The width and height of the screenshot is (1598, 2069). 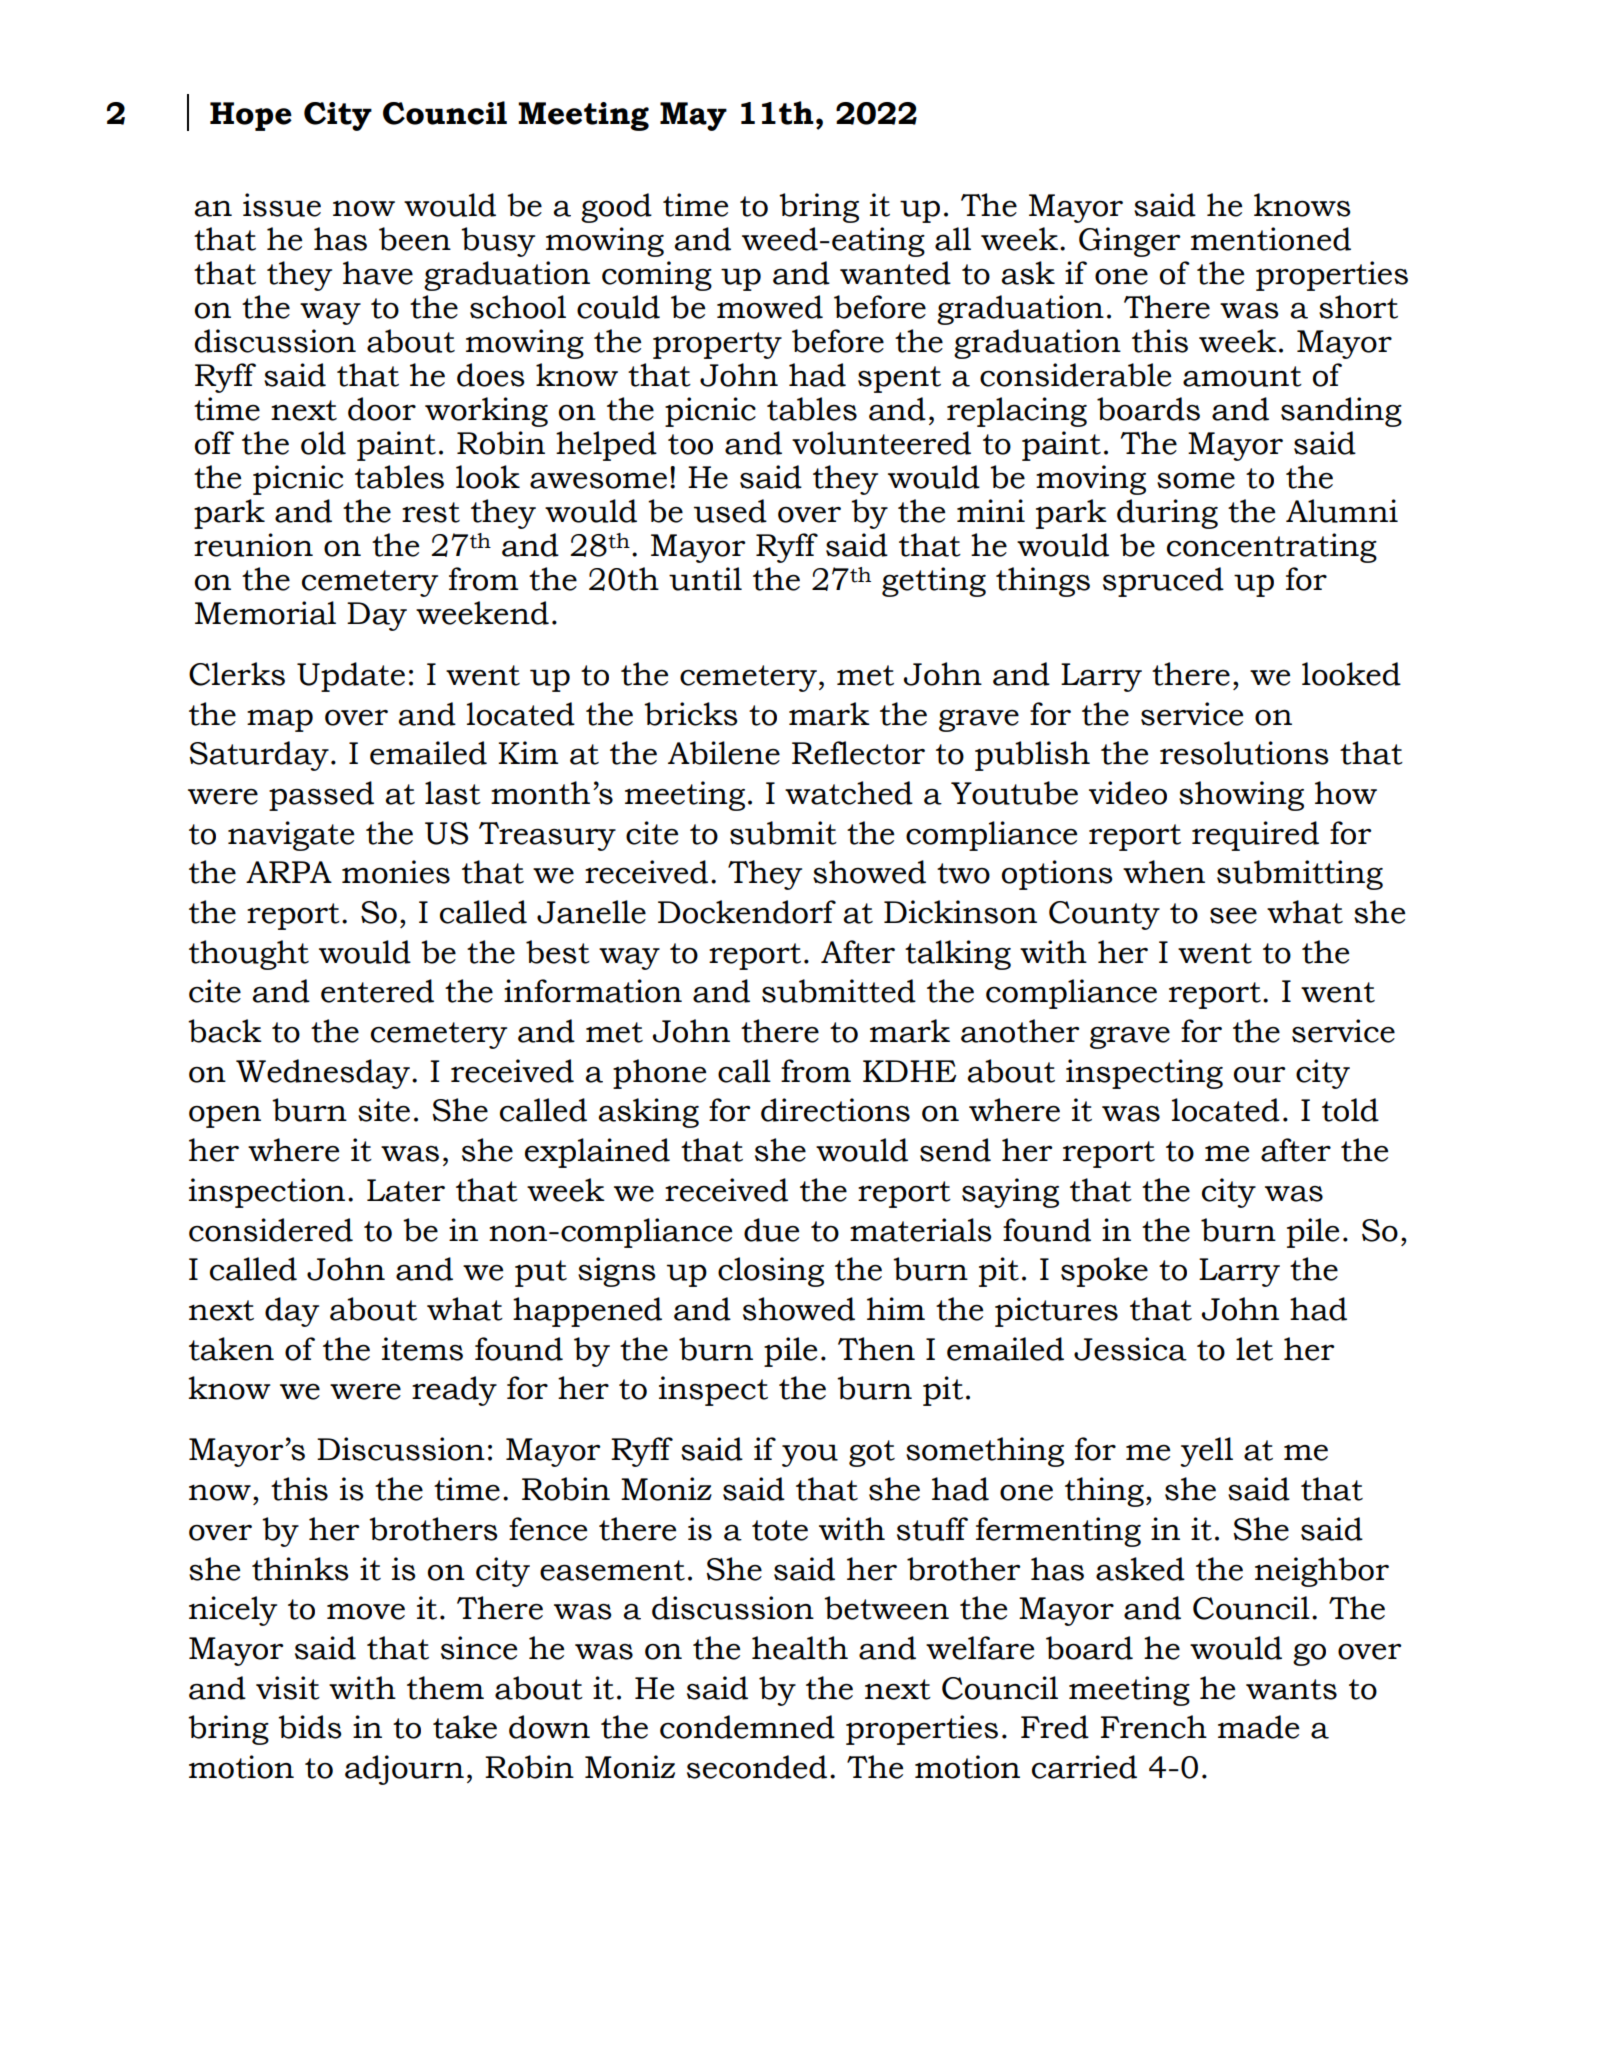 I want to click on mentioned, so click(x=1271, y=239).
